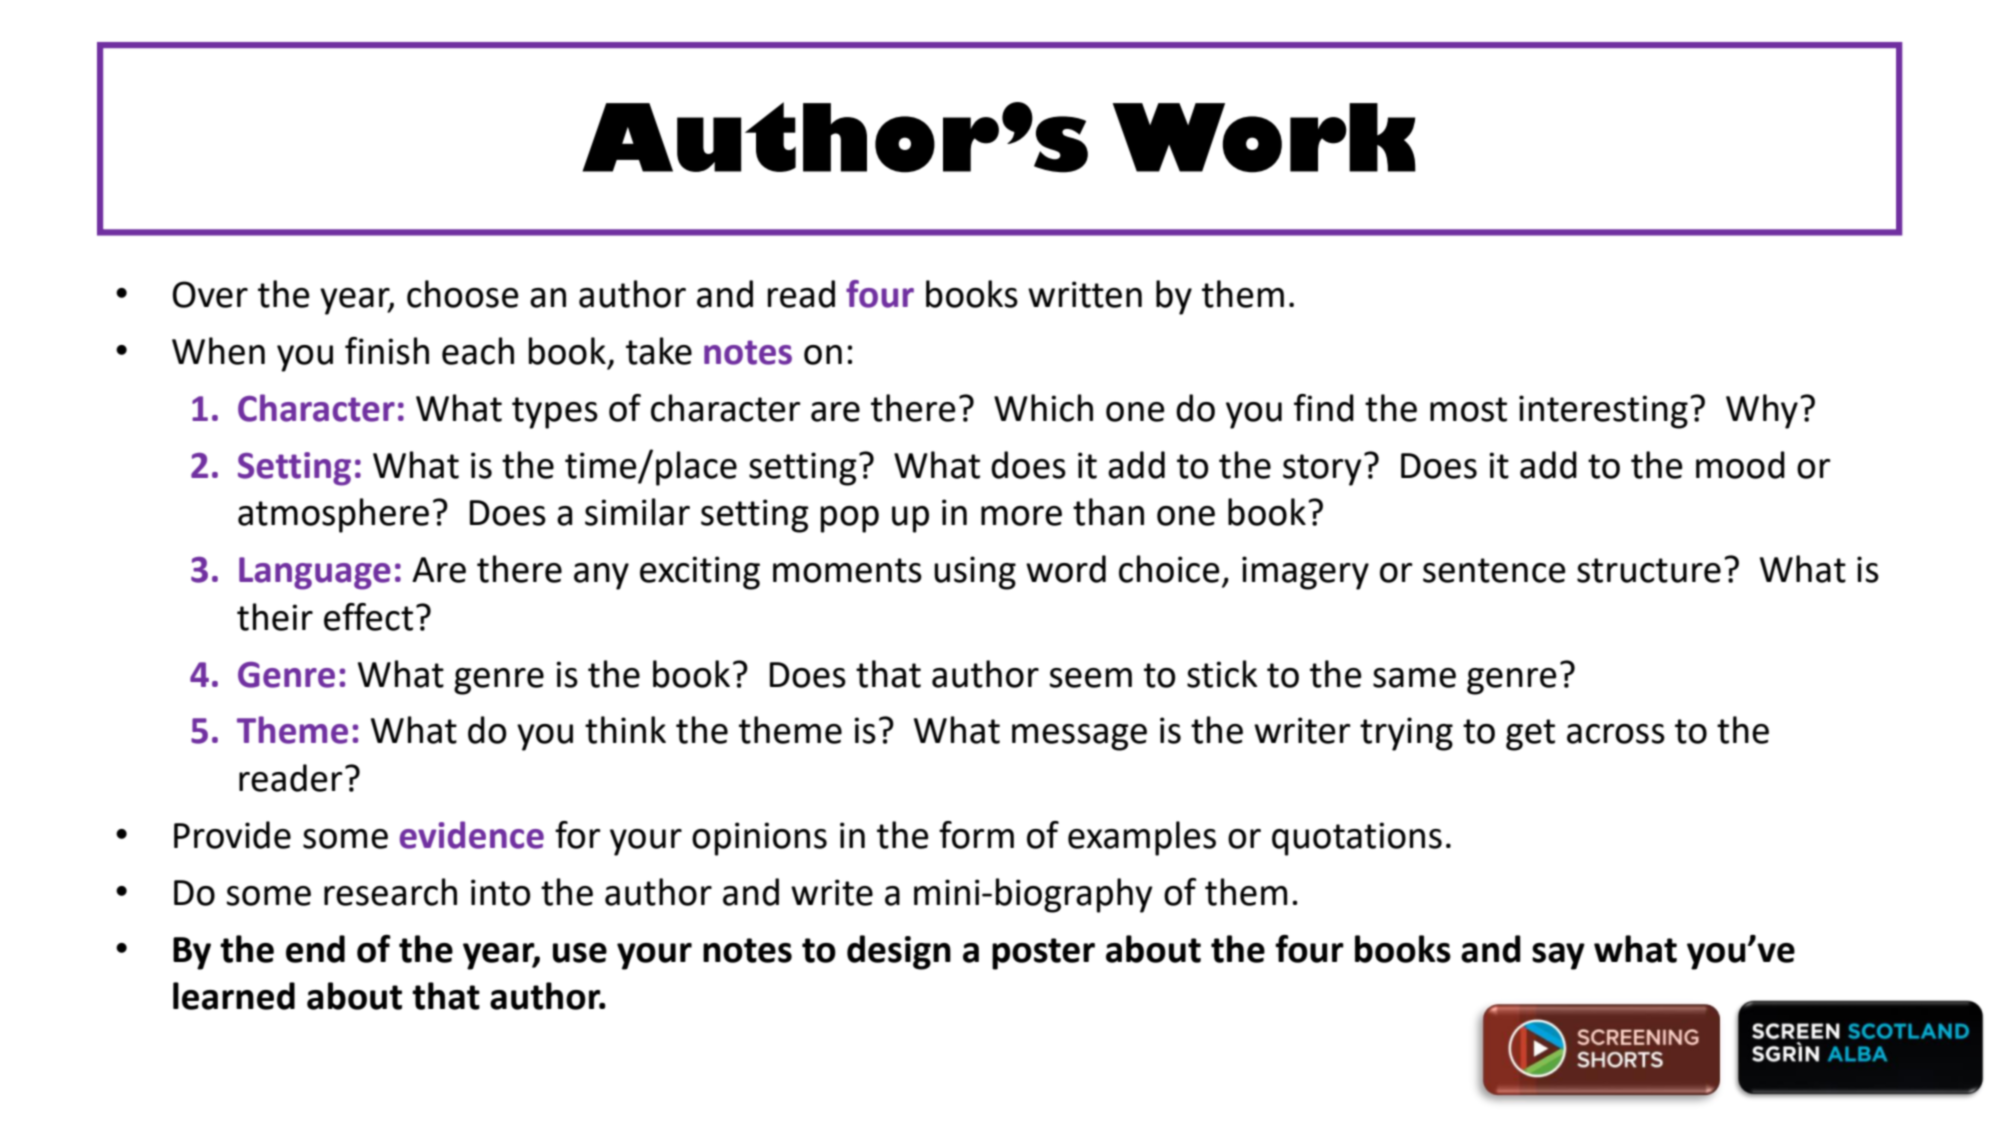 The height and width of the document is (1124, 1999). I want to click on get, so click(1530, 735).
